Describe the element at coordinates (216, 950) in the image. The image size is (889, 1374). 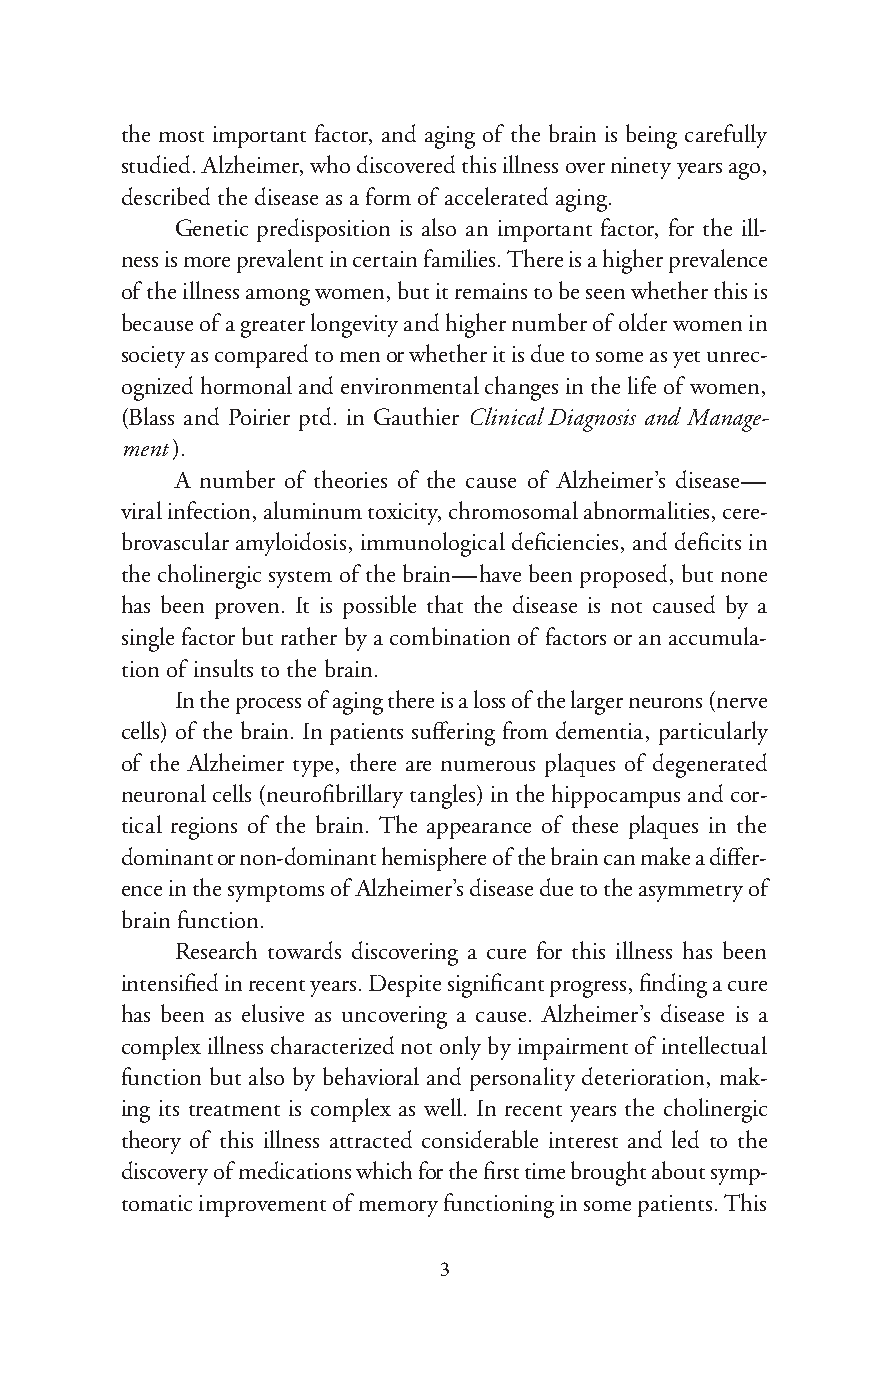
I see `Research` at that location.
